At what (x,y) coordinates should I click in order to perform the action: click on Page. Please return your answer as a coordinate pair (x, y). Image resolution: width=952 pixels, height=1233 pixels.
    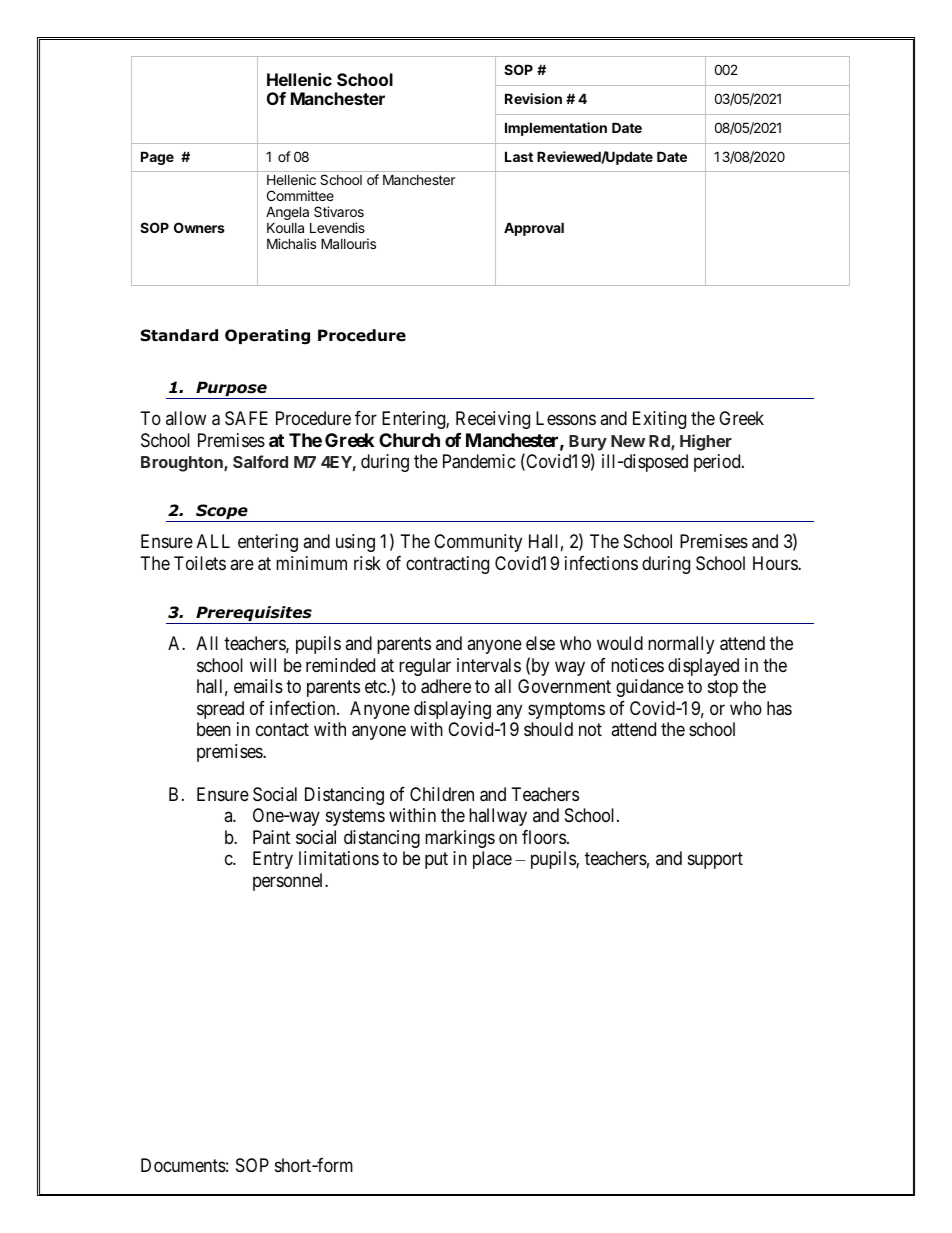
    Looking at the image, I should click on (157, 158).
